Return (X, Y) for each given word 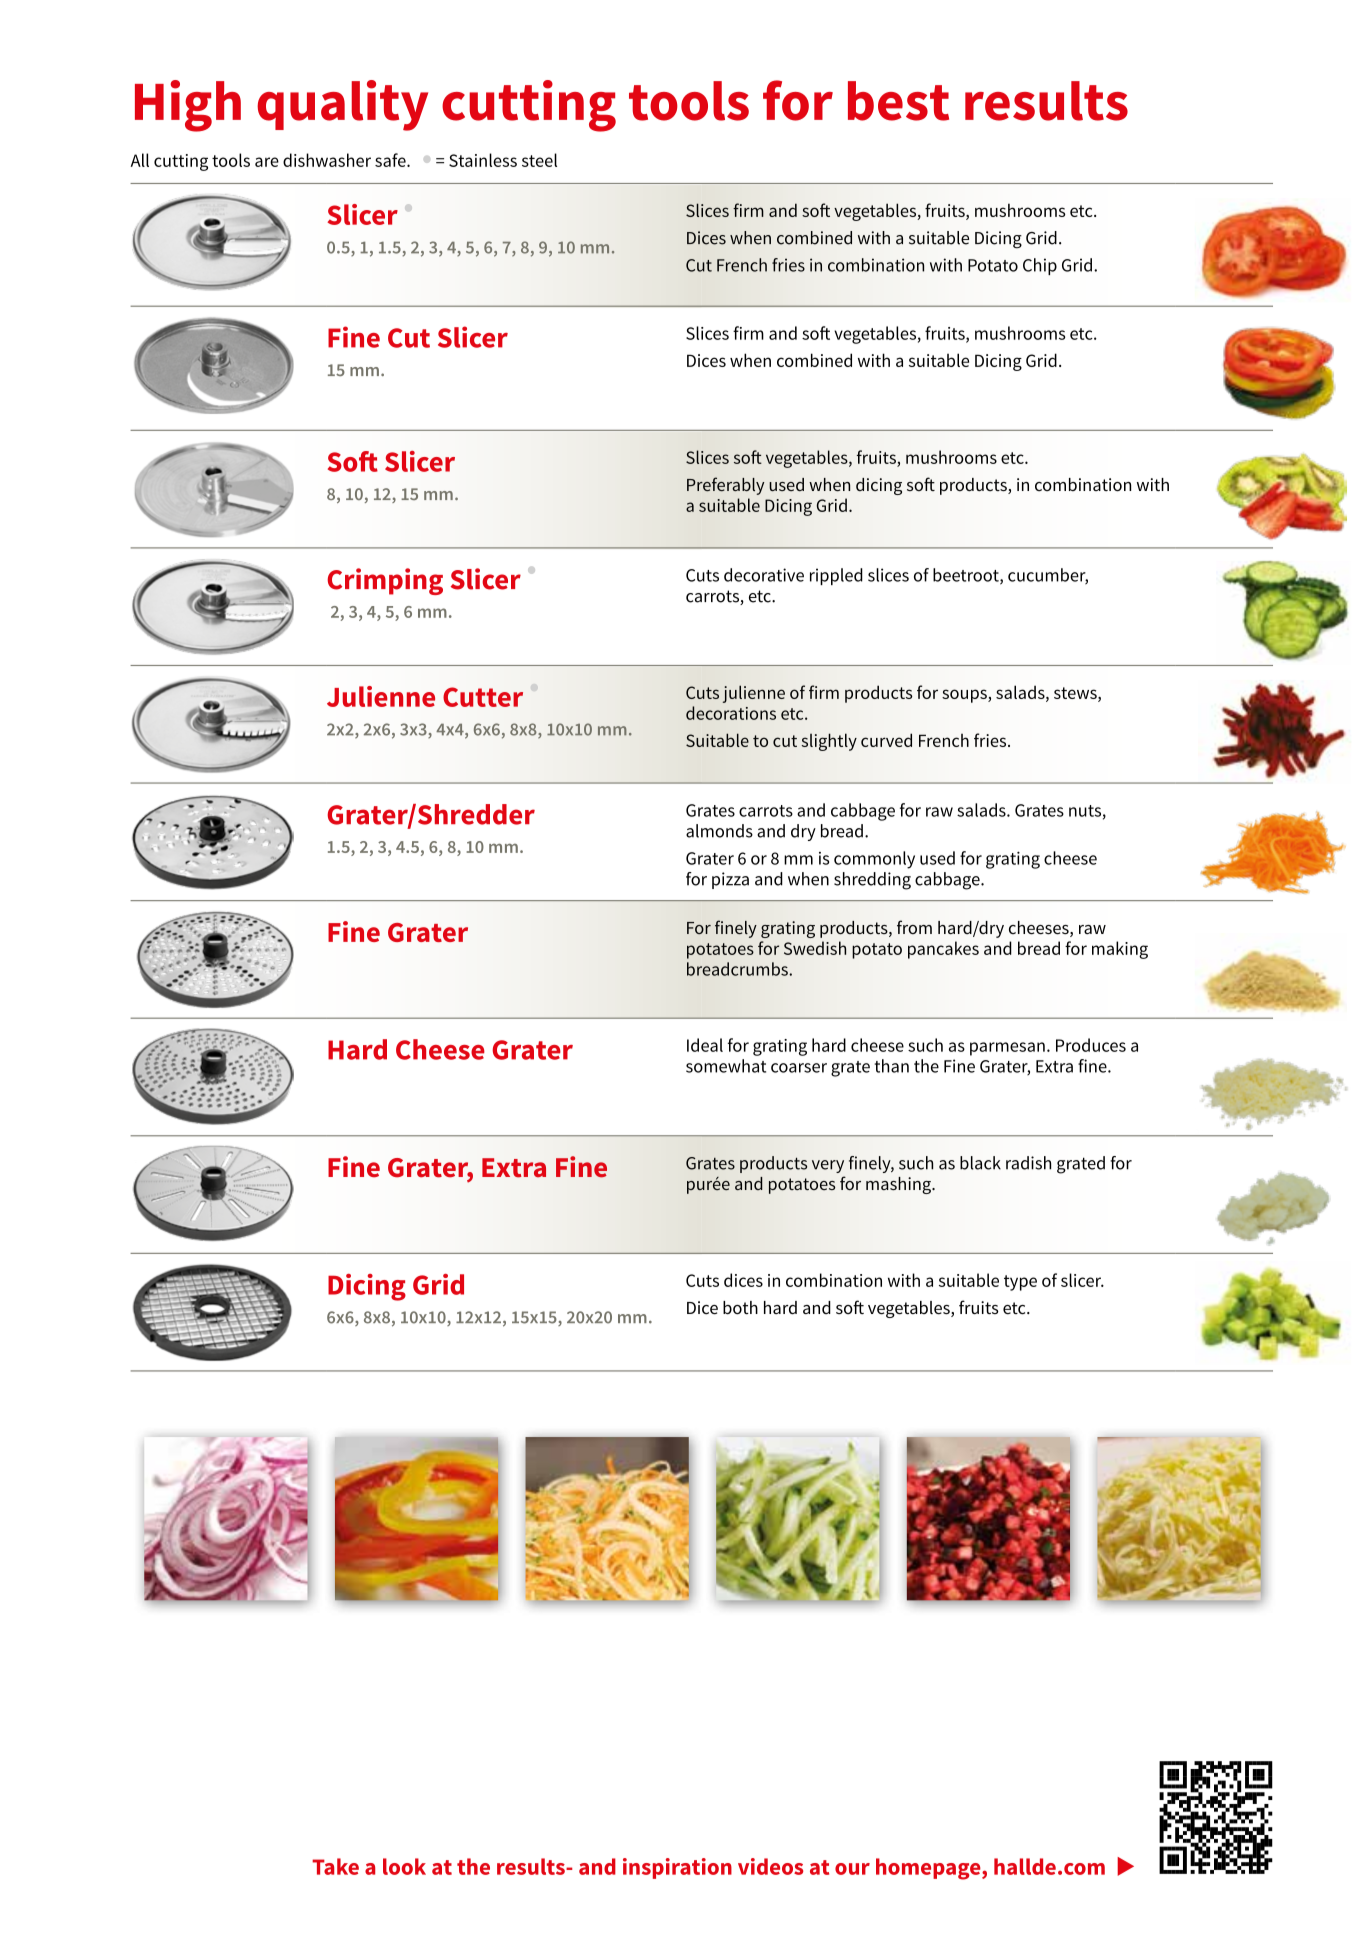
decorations (731, 713)
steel (539, 160)
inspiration (677, 1868)
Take (335, 1866)
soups (965, 696)
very (828, 1166)
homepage (929, 1869)
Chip (1040, 266)
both (740, 1308)
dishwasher (327, 160)
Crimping (385, 581)
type (1020, 1283)
